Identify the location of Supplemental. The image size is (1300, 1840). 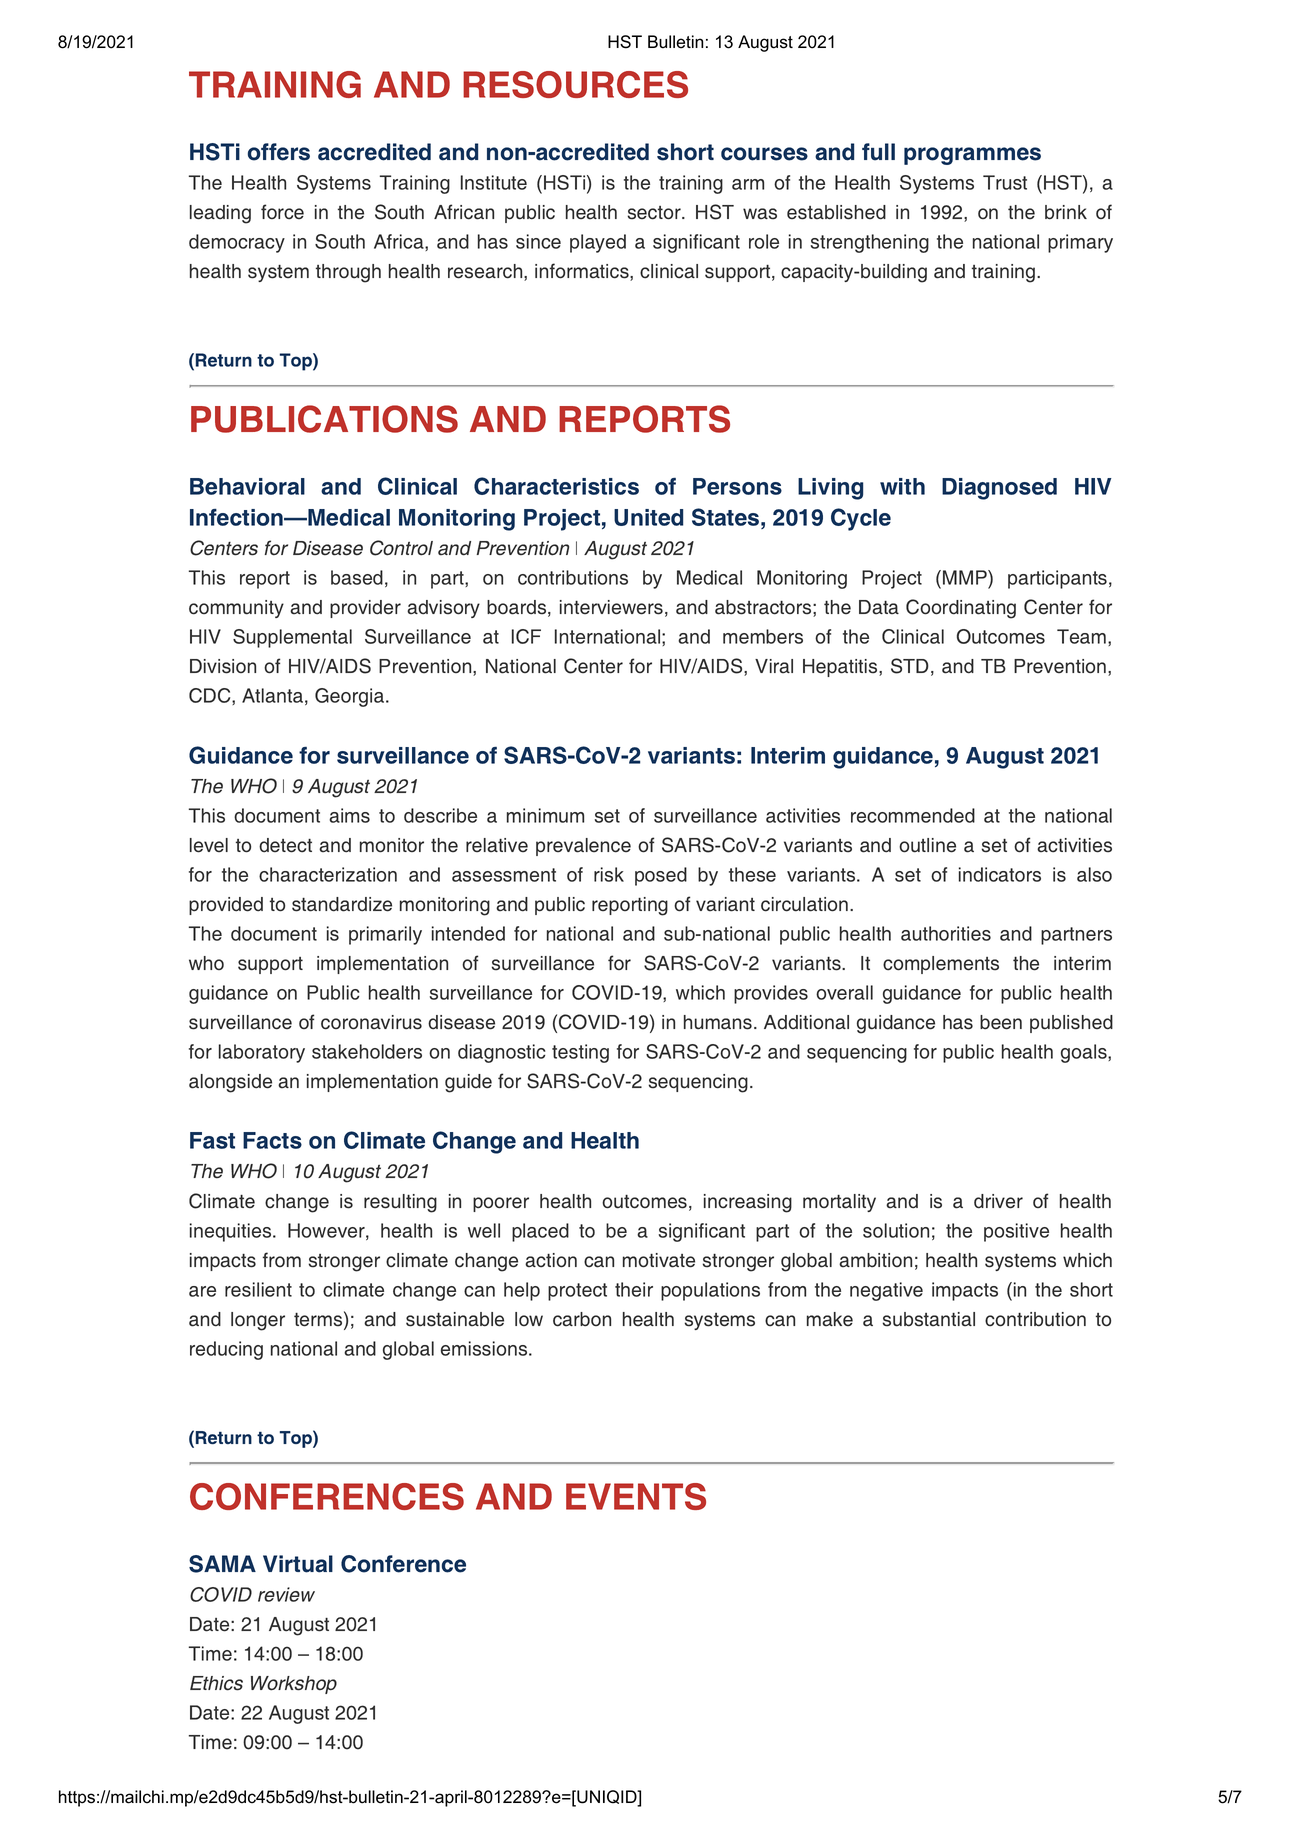
(292, 638).
